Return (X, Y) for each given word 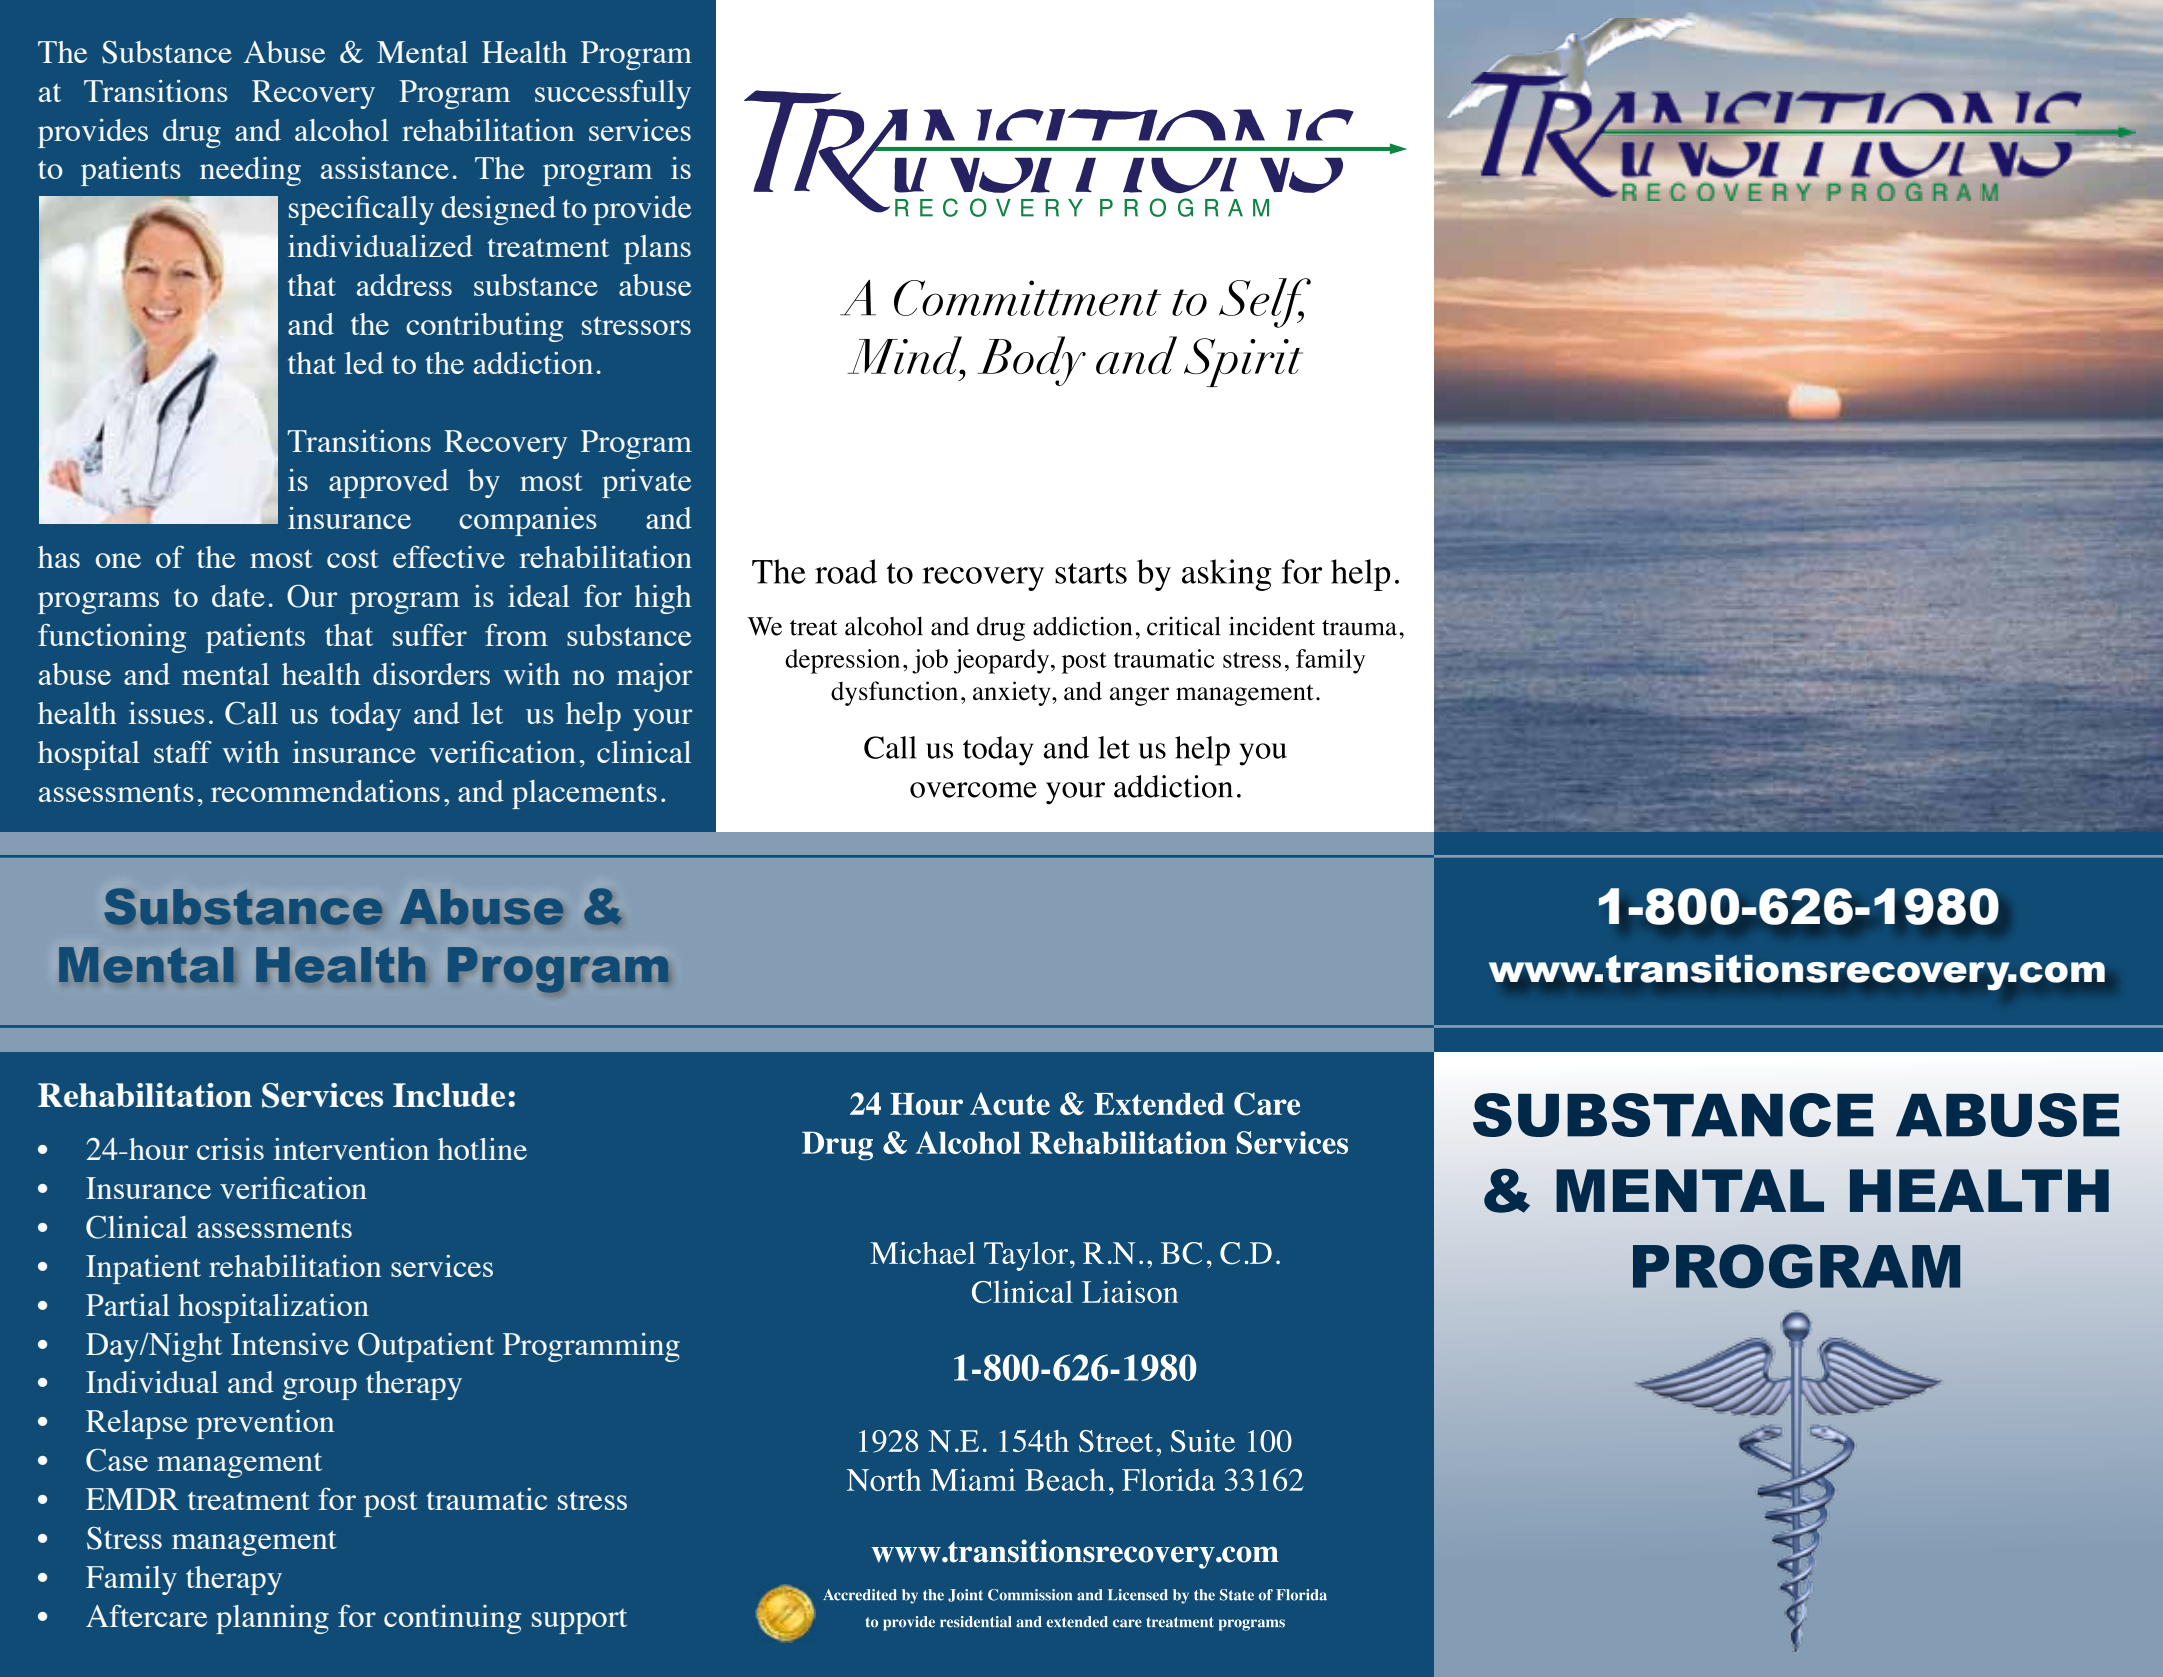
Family (131, 1580)
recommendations (325, 791)
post (390, 1504)
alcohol (342, 130)
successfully (613, 94)
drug (192, 133)
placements (584, 794)
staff (183, 751)
